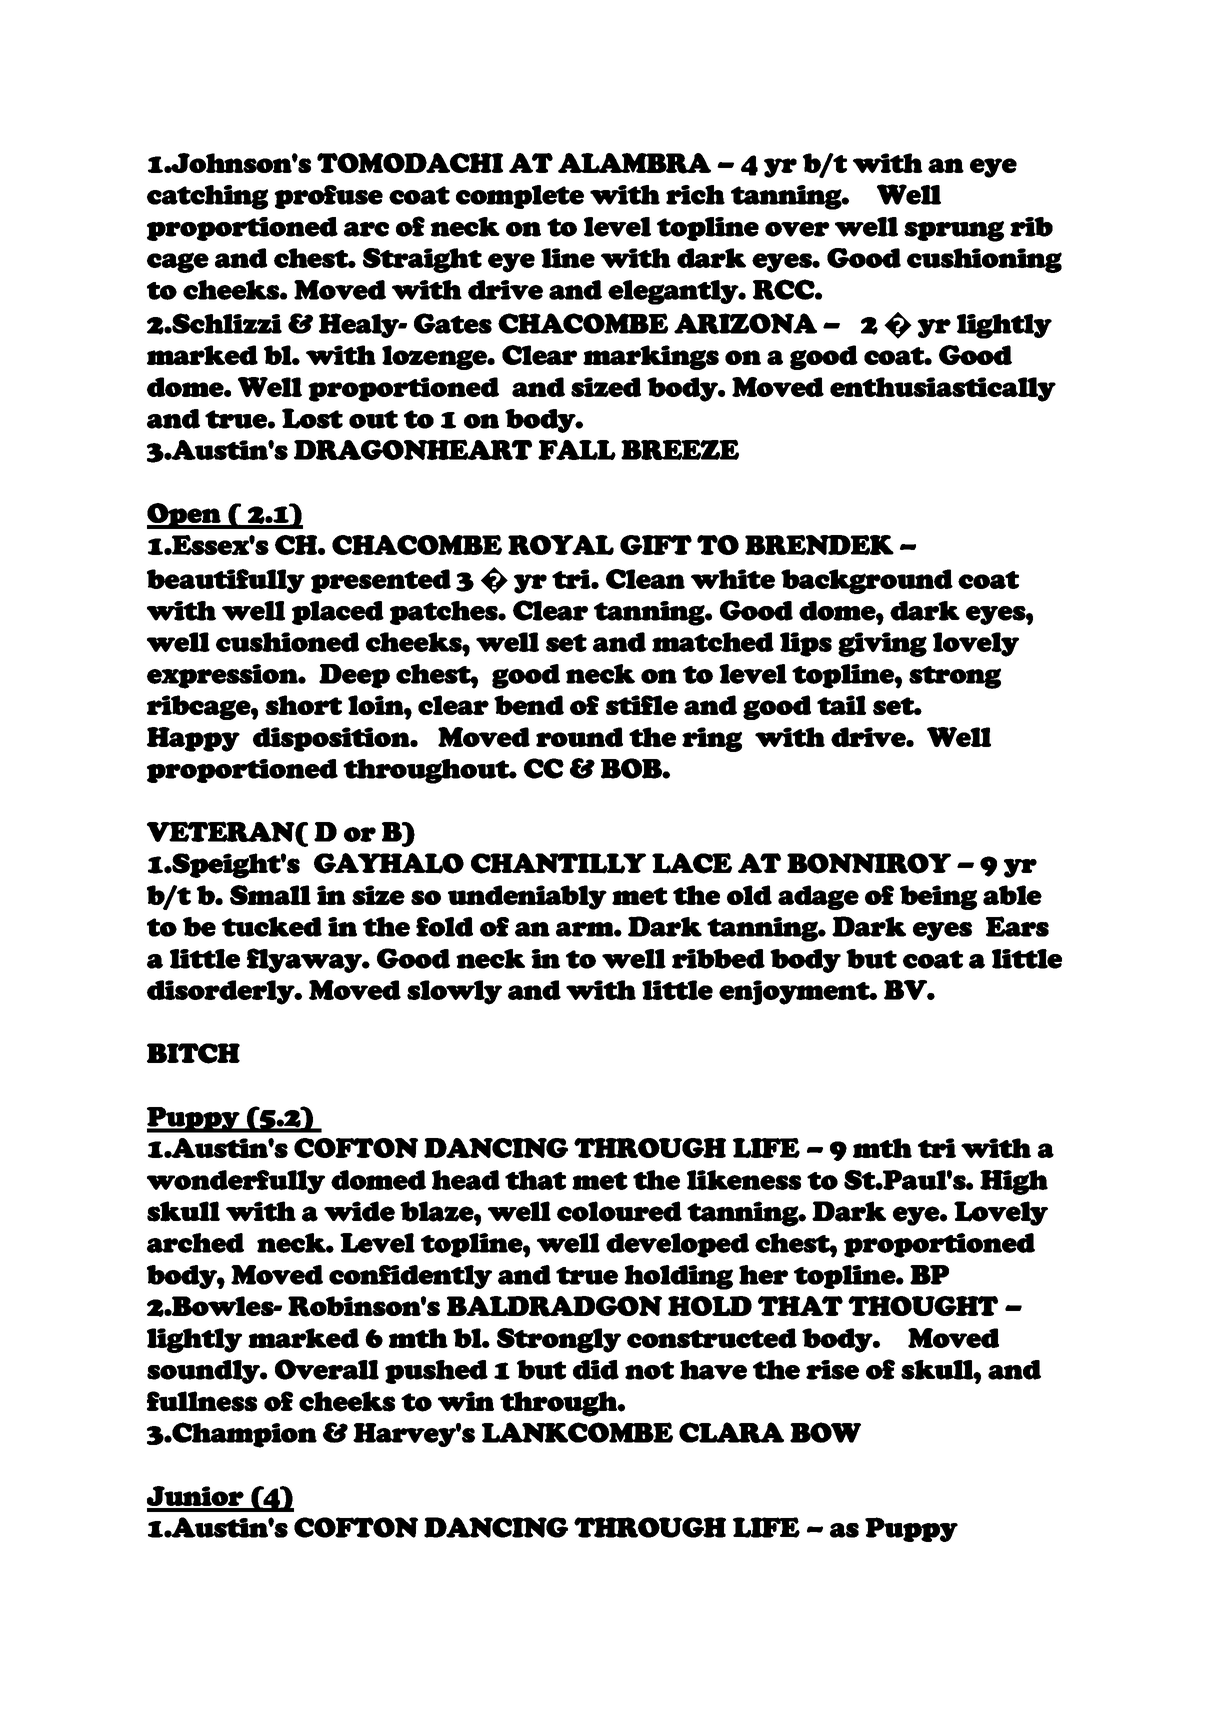 This page has height=1719, width=1216. What do you see at coordinates (596, 1370) in the page?
I see `did` at bounding box center [596, 1370].
